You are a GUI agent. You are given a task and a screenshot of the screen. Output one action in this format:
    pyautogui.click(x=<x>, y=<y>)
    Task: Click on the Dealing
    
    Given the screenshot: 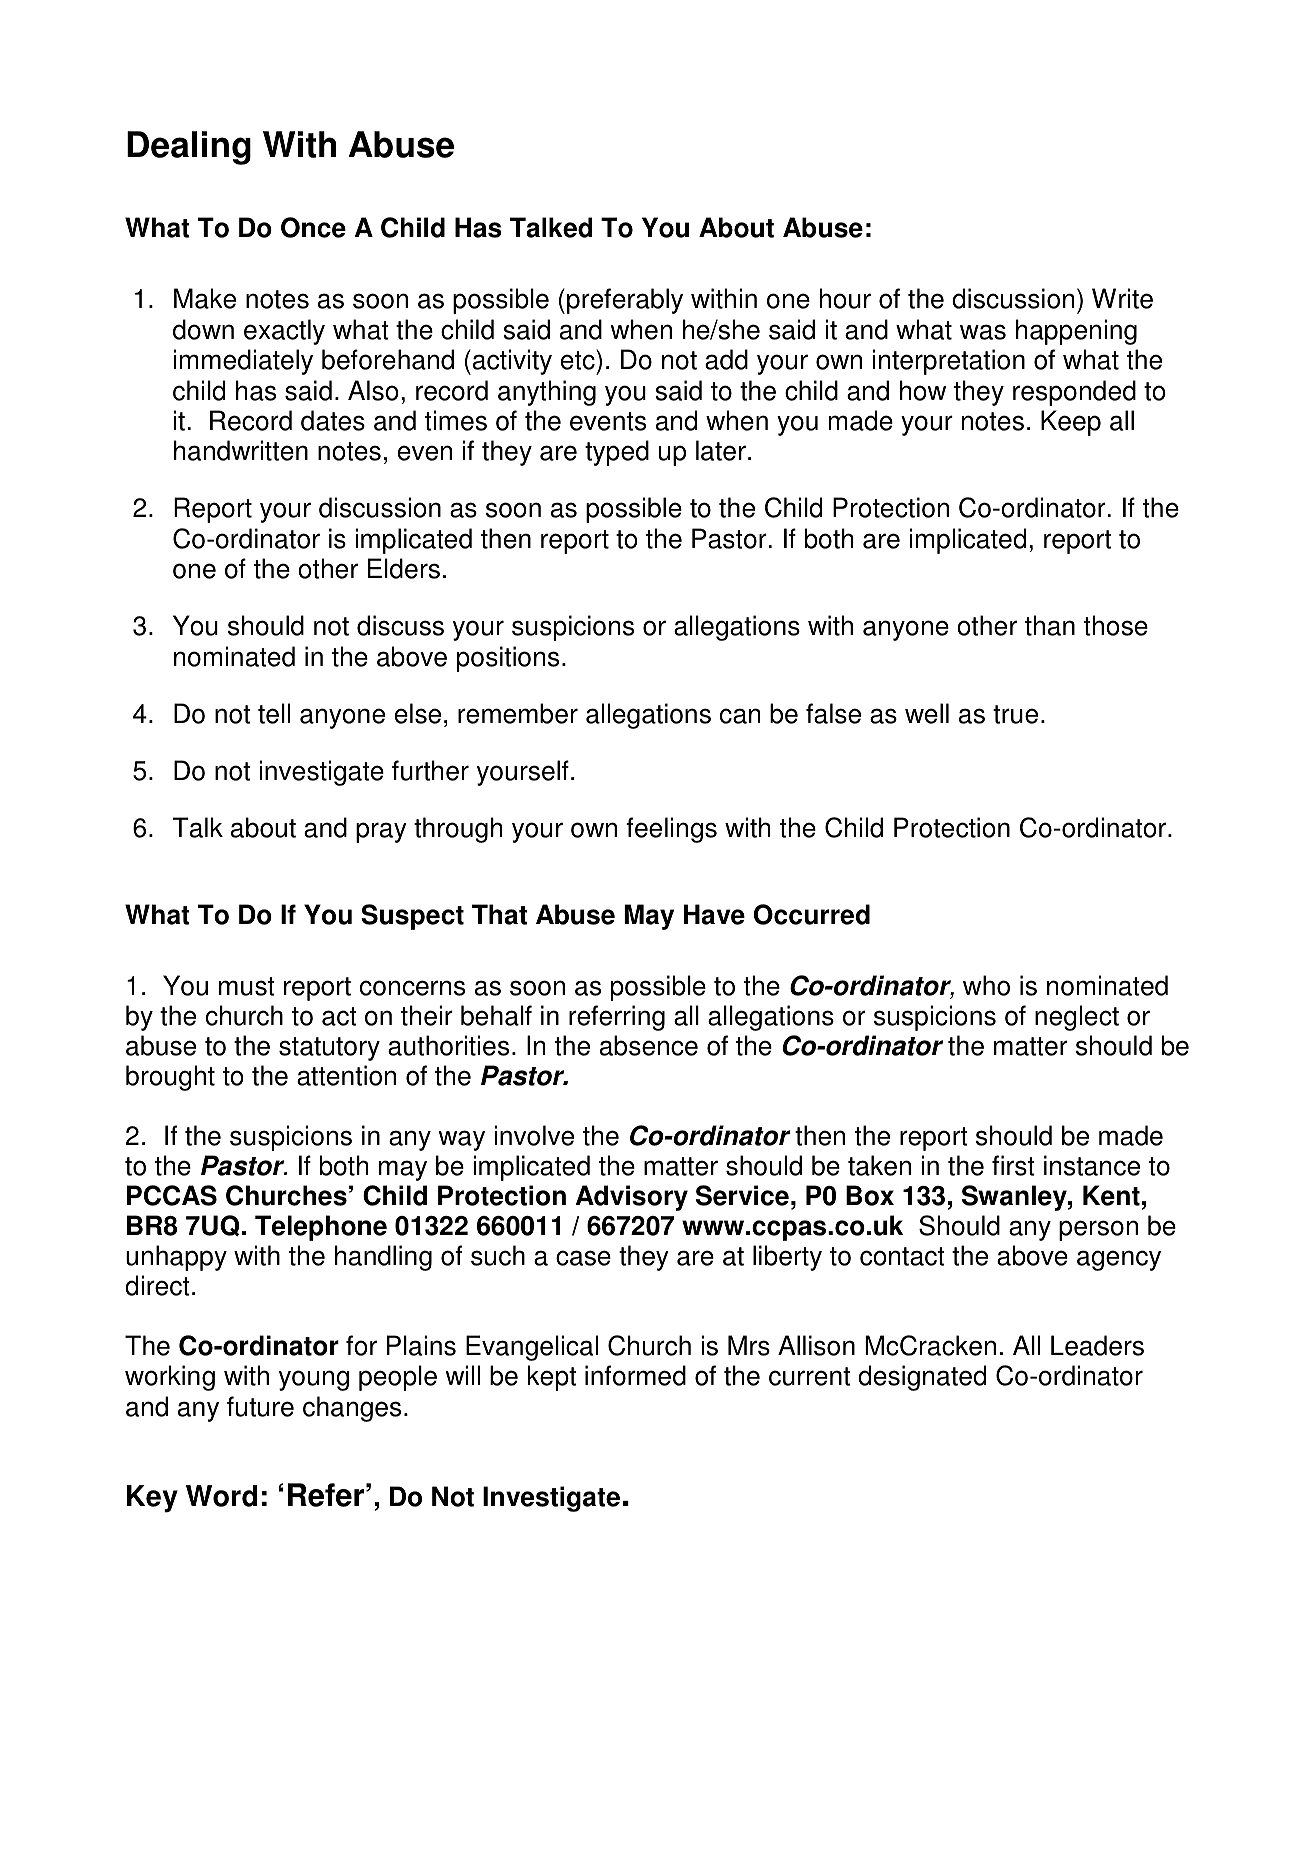 What is the action you would take?
    pyautogui.click(x=189, y=148)
